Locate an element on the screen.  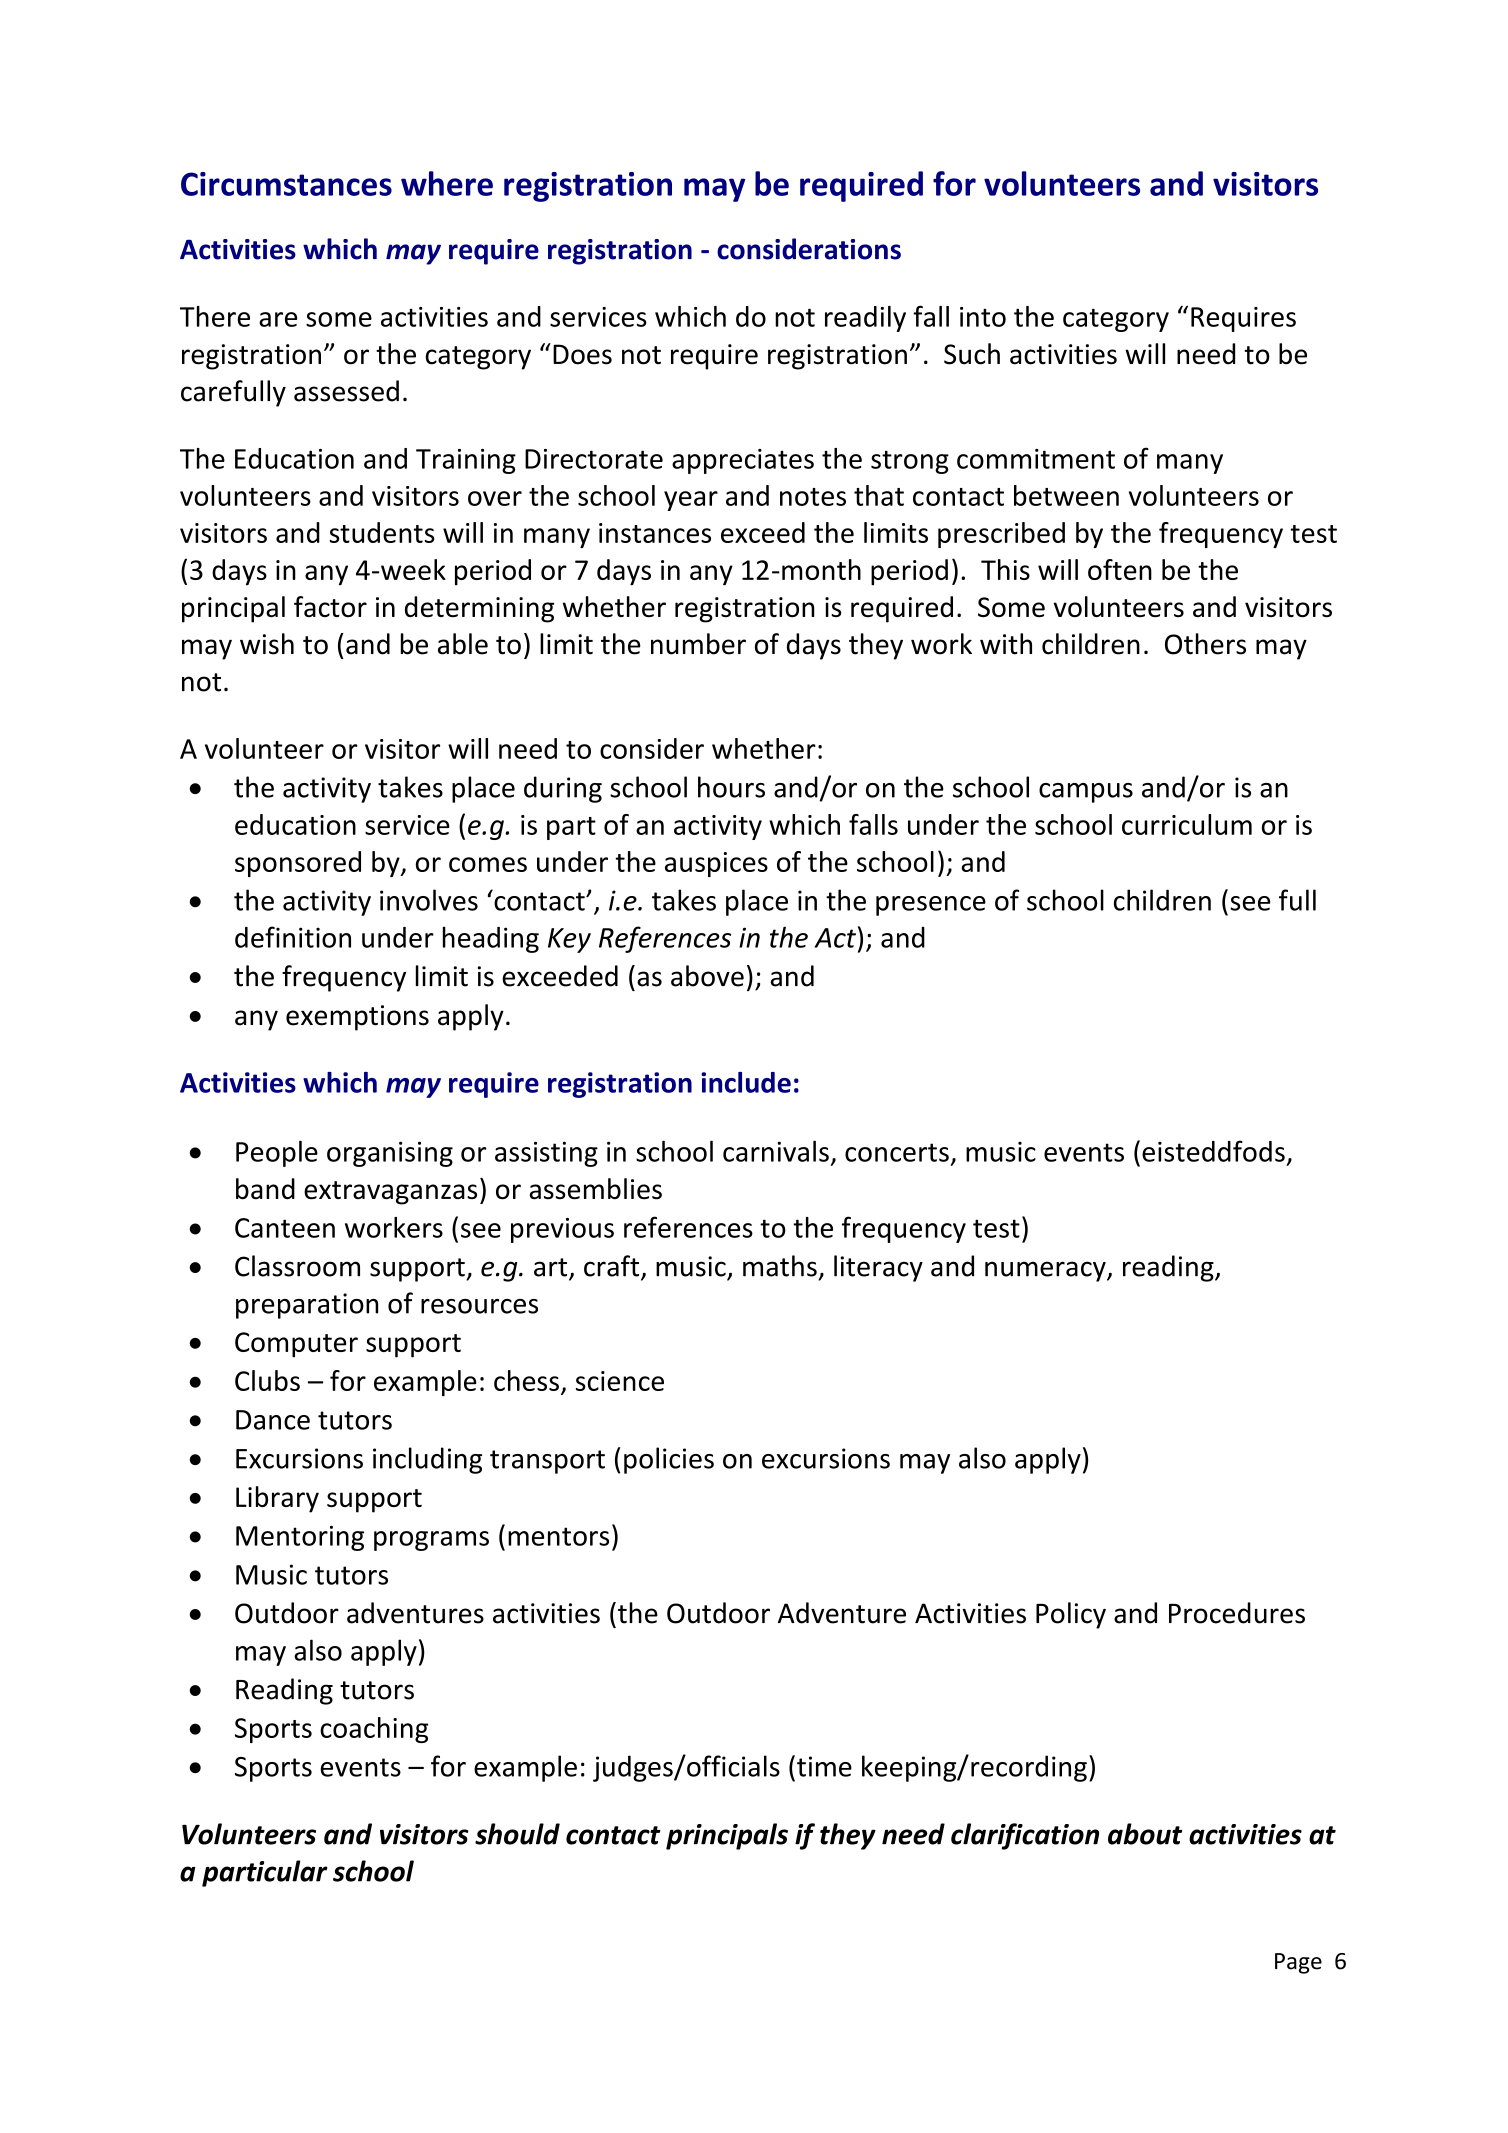
include is located at coordinates (746, 1082).
